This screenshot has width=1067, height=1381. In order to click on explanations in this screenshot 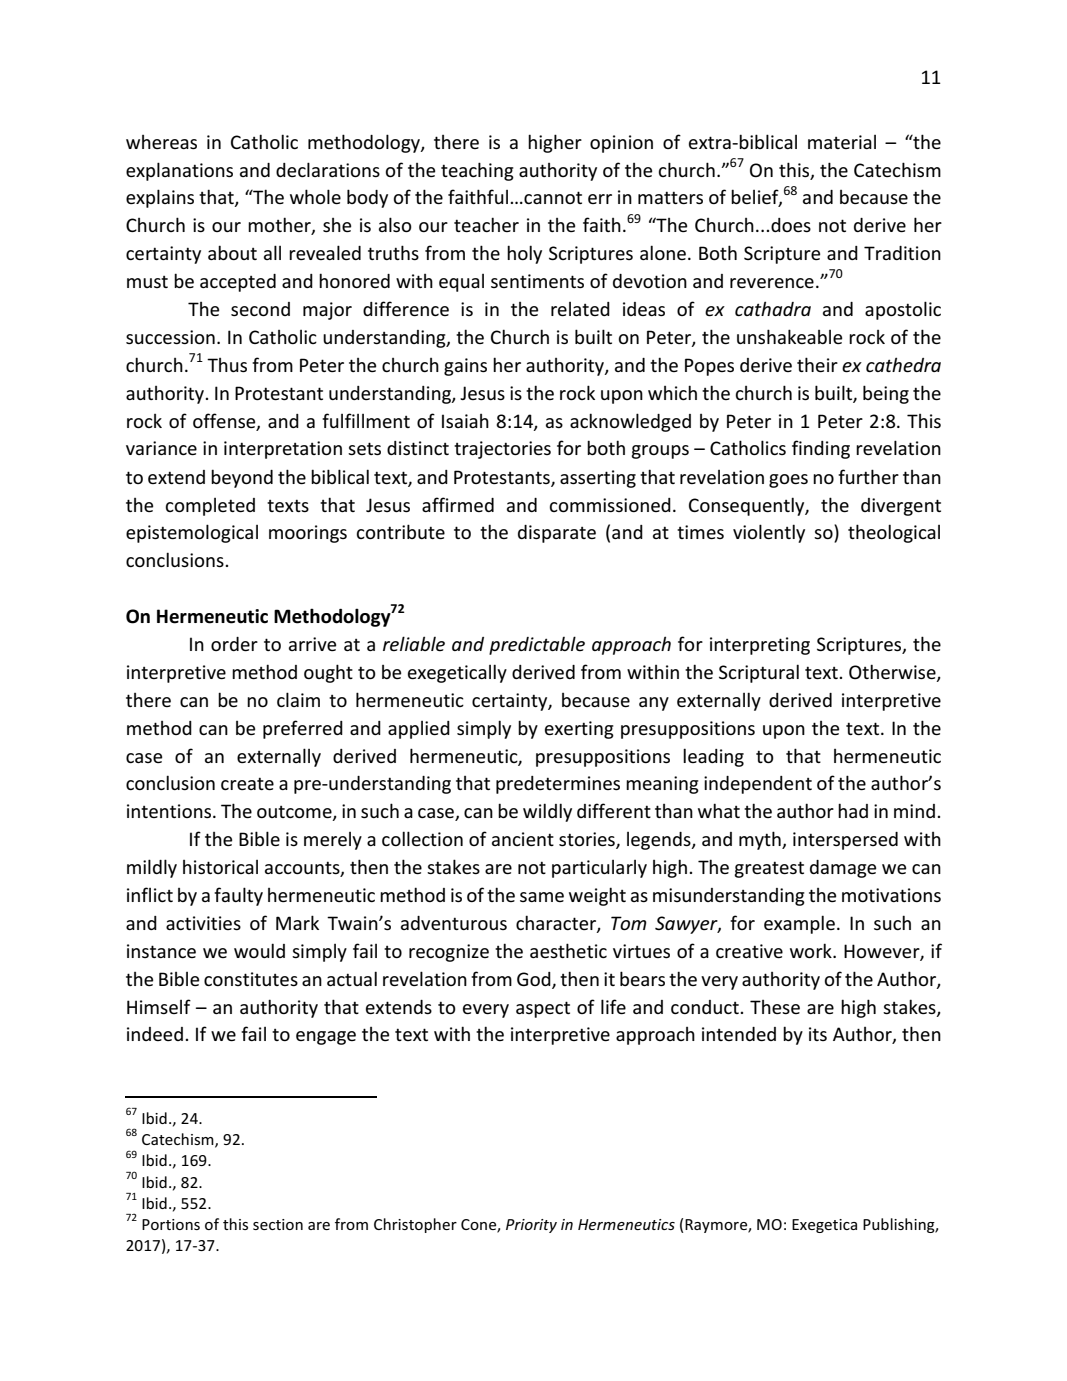, I will do `click(179, 171)`.
